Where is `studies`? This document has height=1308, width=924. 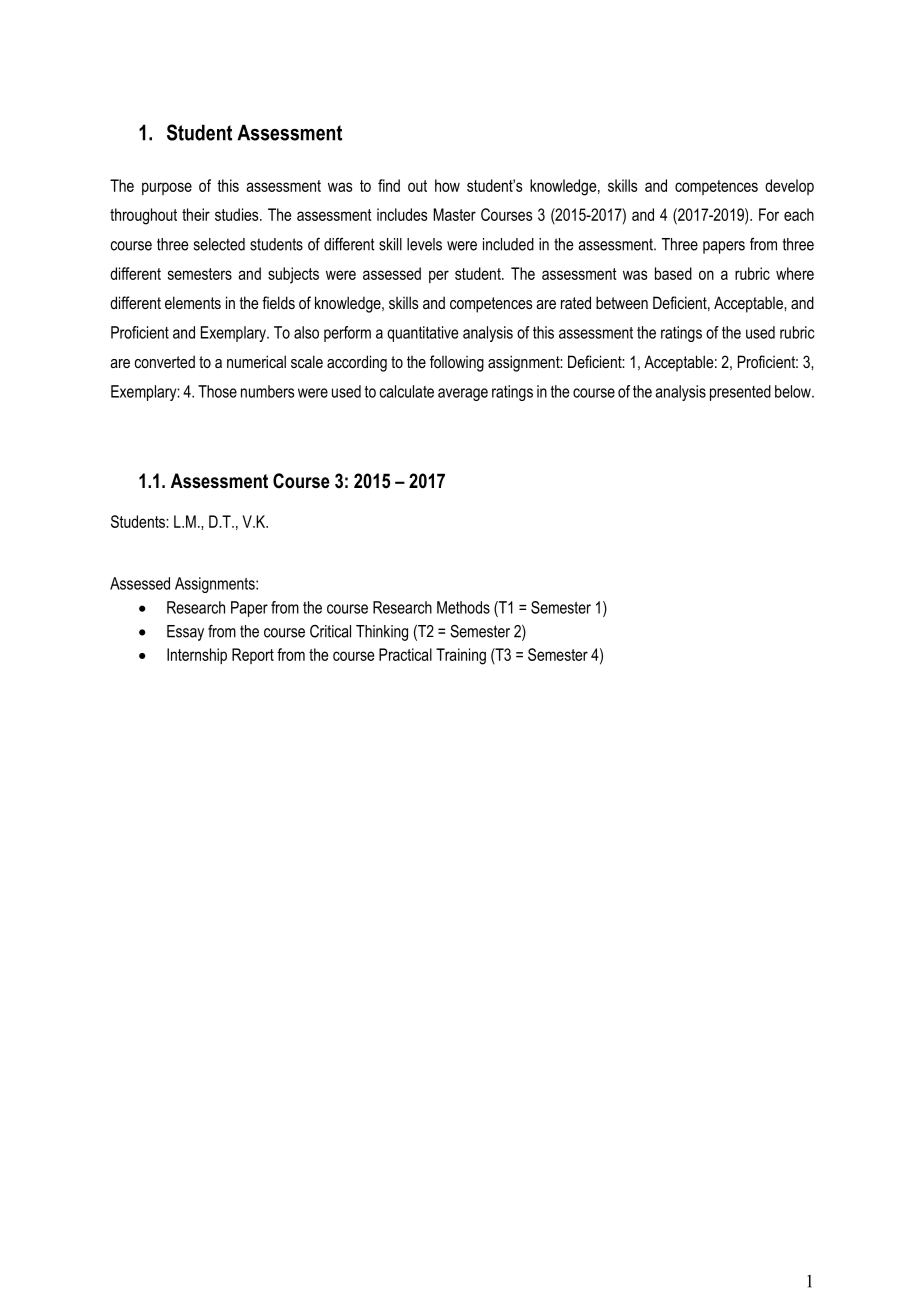 studies is located at coordinates (238, 214).
